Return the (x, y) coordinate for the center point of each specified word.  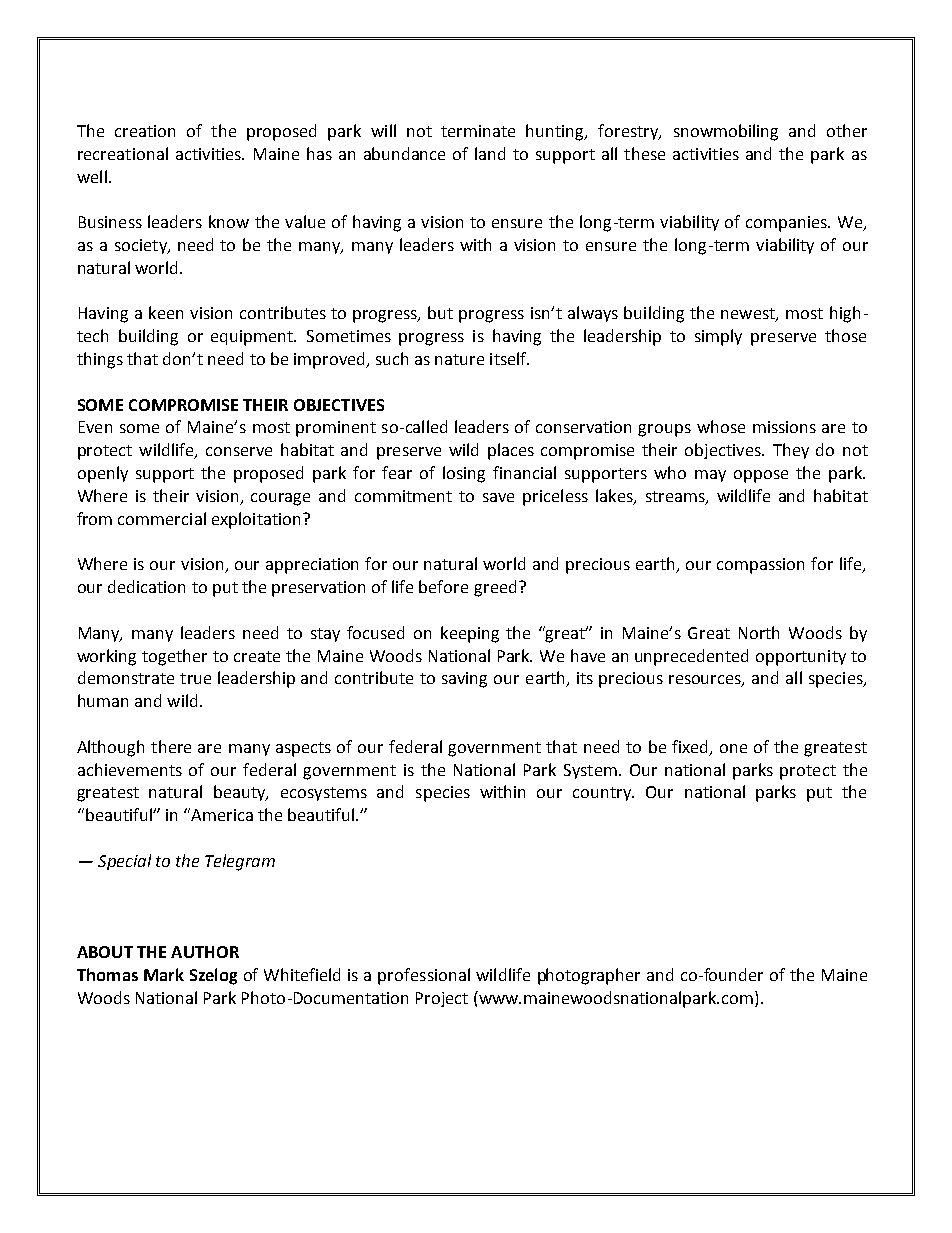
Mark (164, 974)
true (195, 678)
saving (464, 680)
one (733, 748)
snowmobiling (726, 132)
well (92, 176)
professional (424, 976)
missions (784, 427)
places (511, 451)
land (490, 153)
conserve (239, 451)
